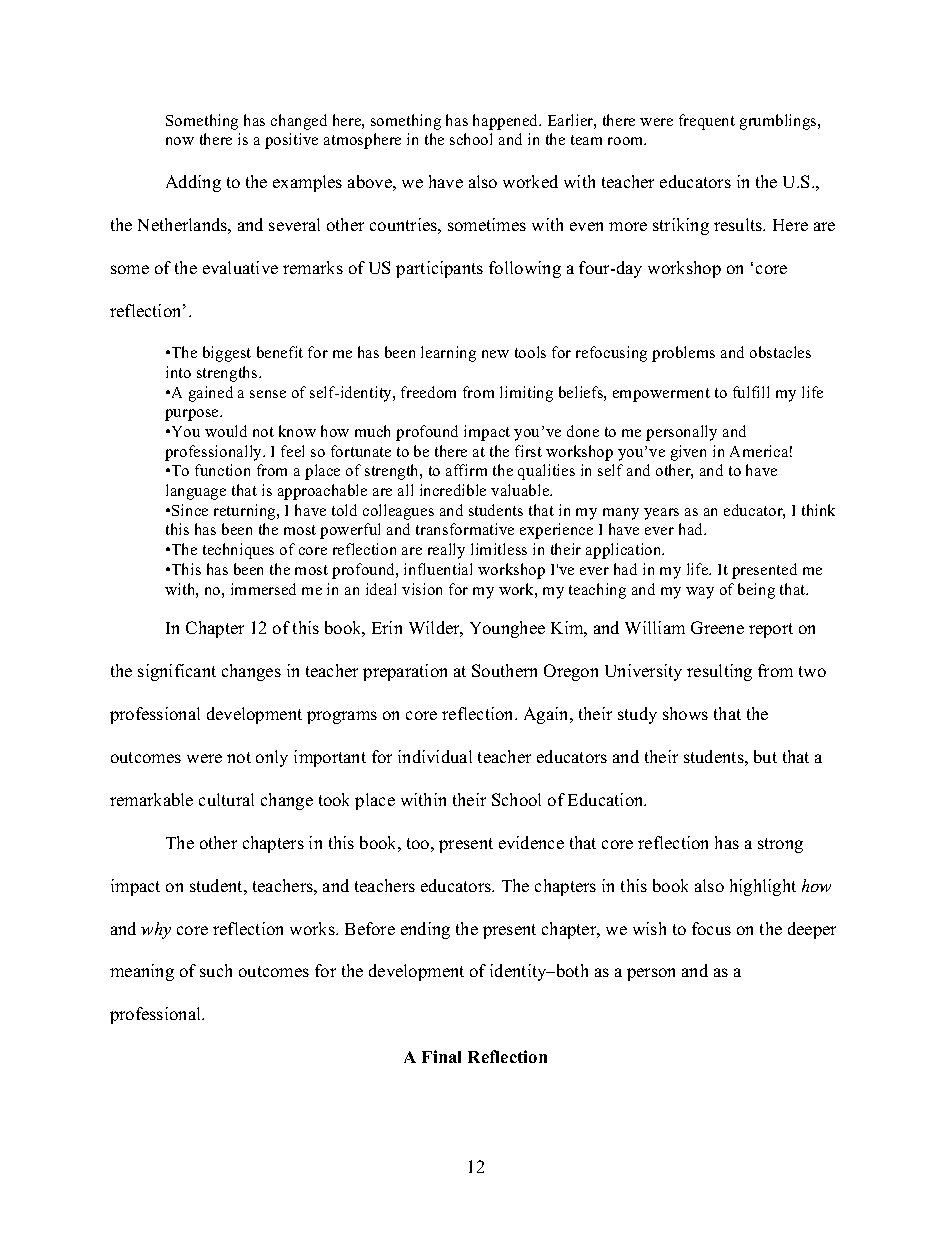  What do you see at coordinates (751, 392) in the page?
I see `fulfill` at bounding box center [751, 392].
